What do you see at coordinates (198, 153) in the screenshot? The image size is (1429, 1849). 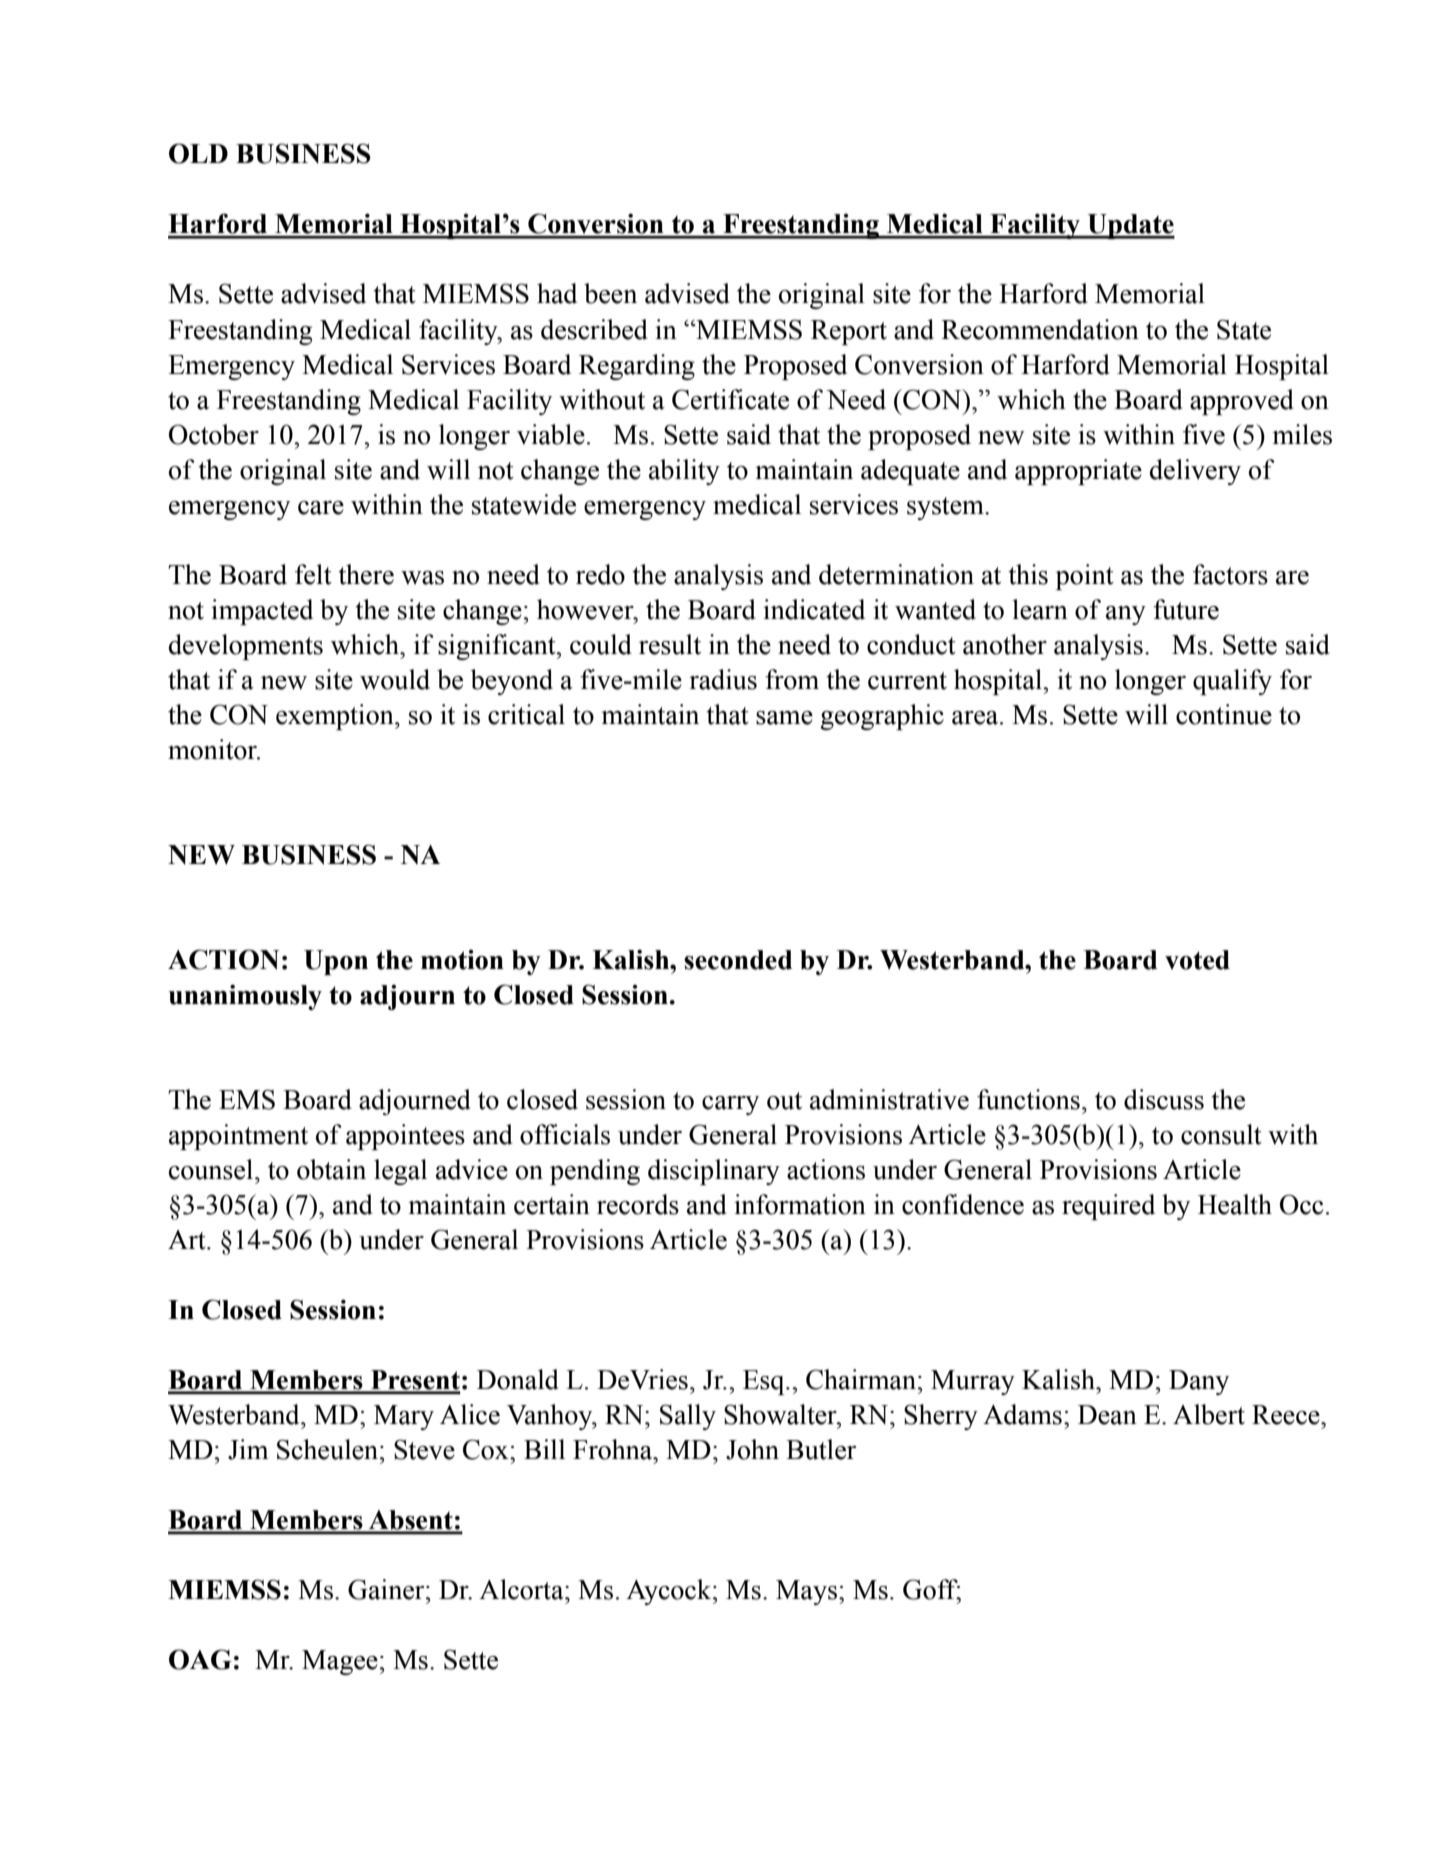 I see `OLD` at bounding box center [198, 153].
